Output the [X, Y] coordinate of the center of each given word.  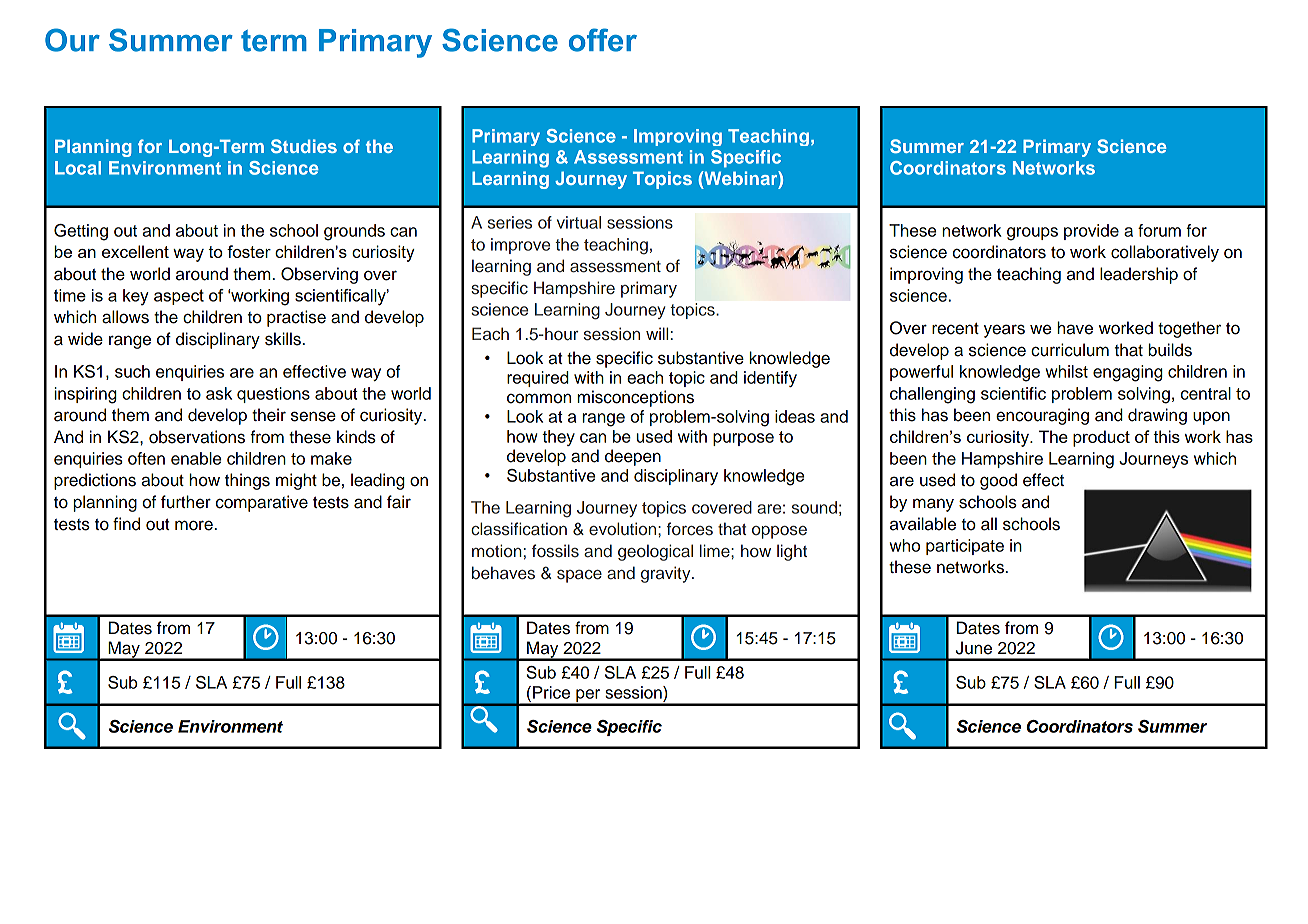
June [974, 648]
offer [603, 40]
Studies [304, 146]
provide [1091, 232]
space [579, 576]
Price [551, 692]
